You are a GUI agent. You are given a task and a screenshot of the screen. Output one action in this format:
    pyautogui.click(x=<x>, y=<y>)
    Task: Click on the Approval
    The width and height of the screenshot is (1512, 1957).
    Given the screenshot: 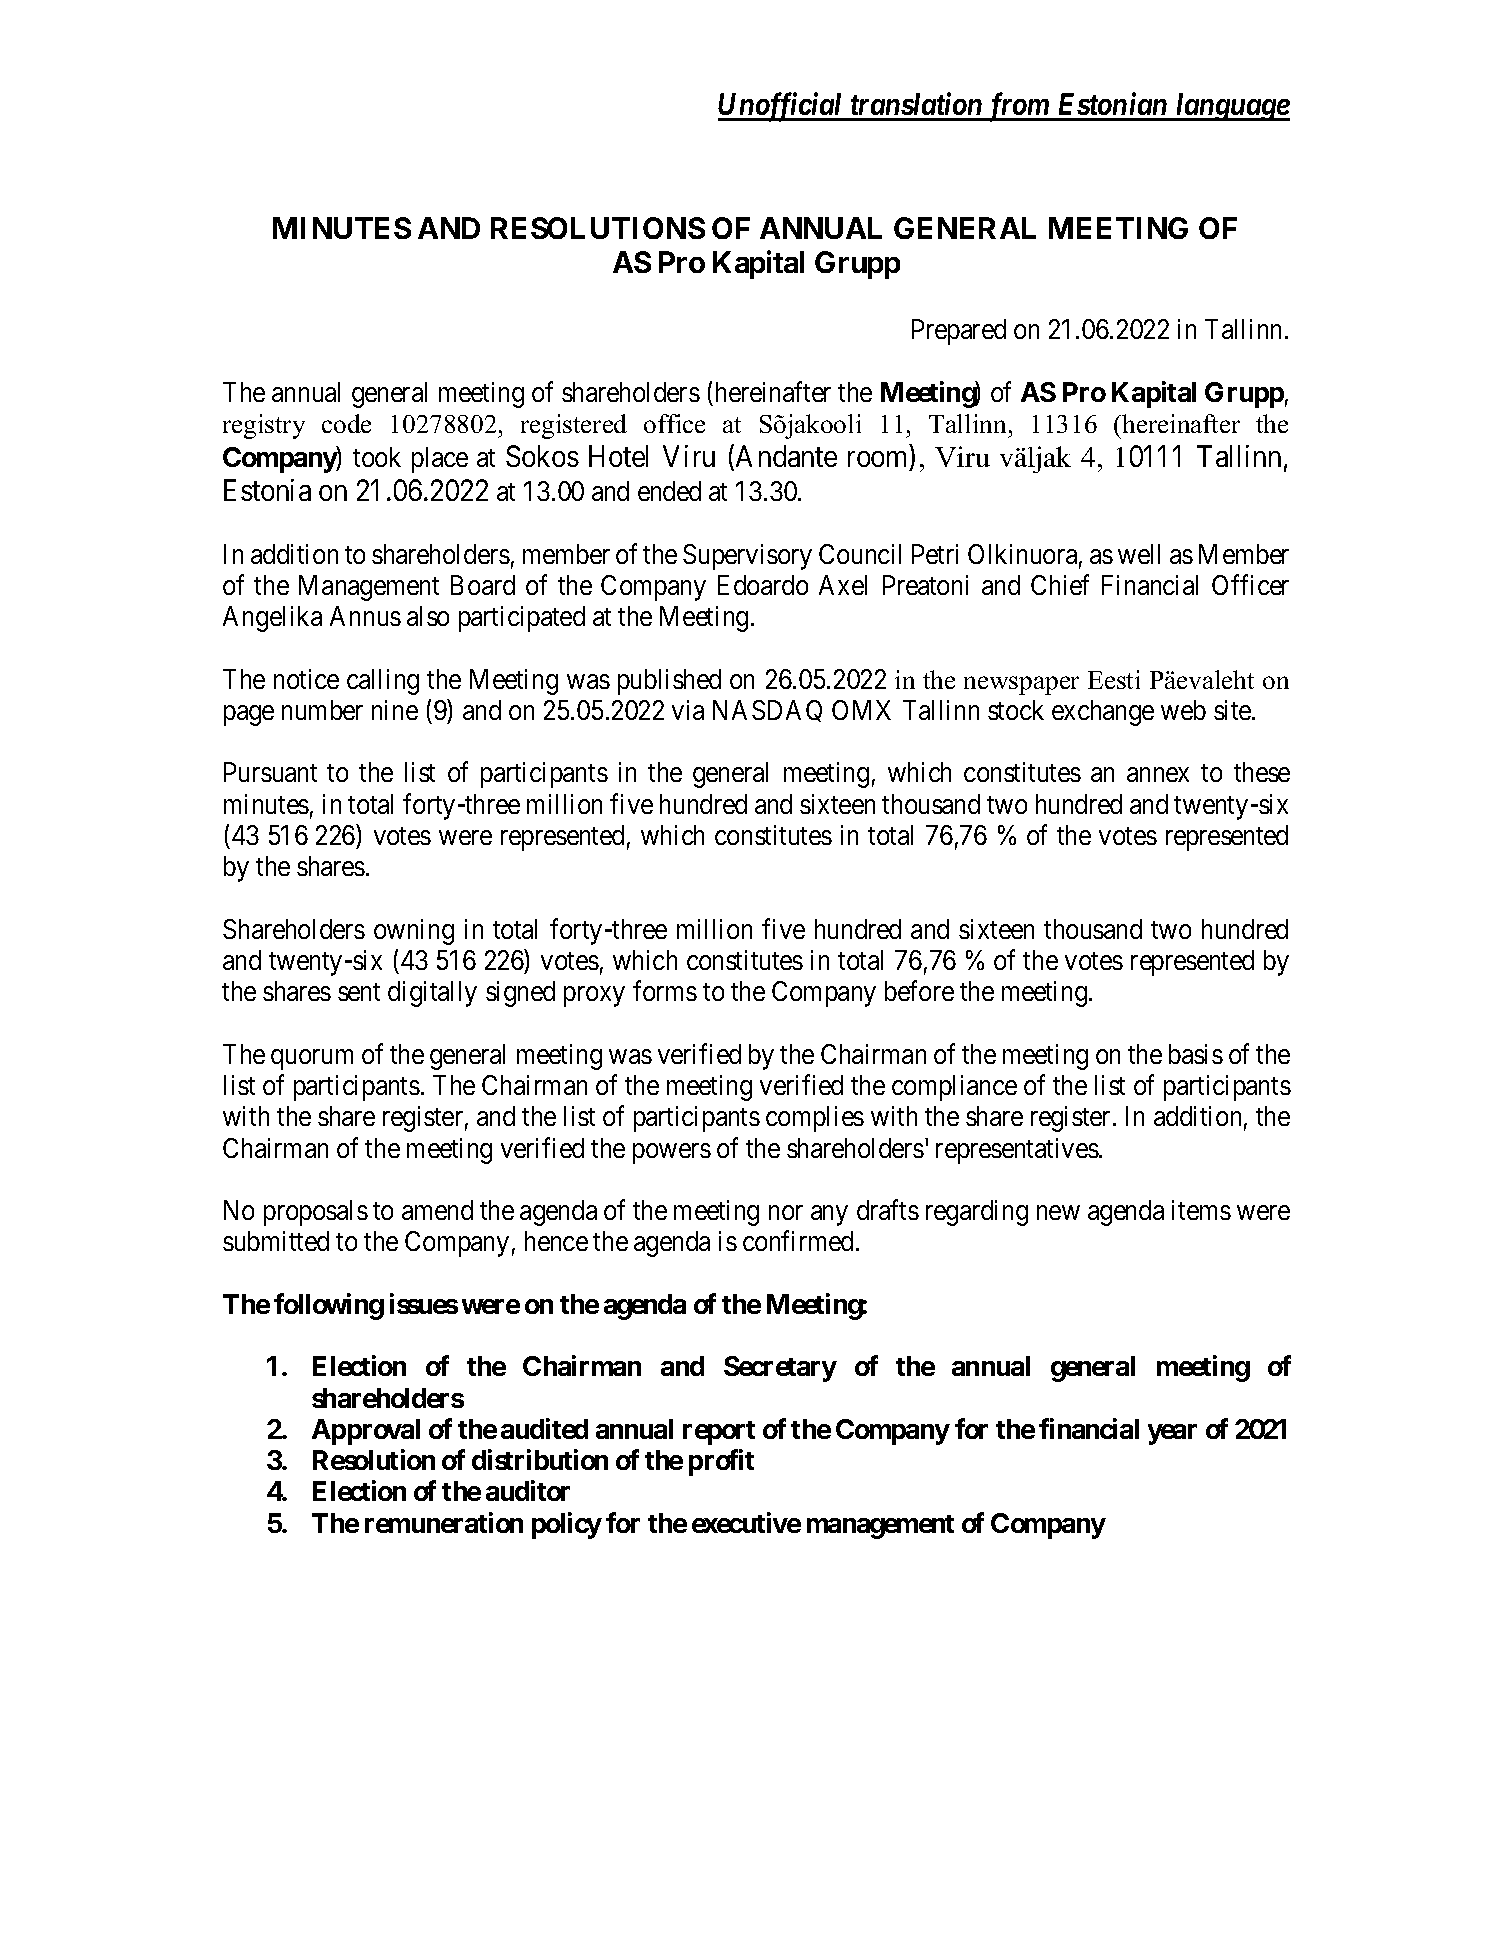 What is the action you would take?
    pyautogui.click(x=366, y=1432)
